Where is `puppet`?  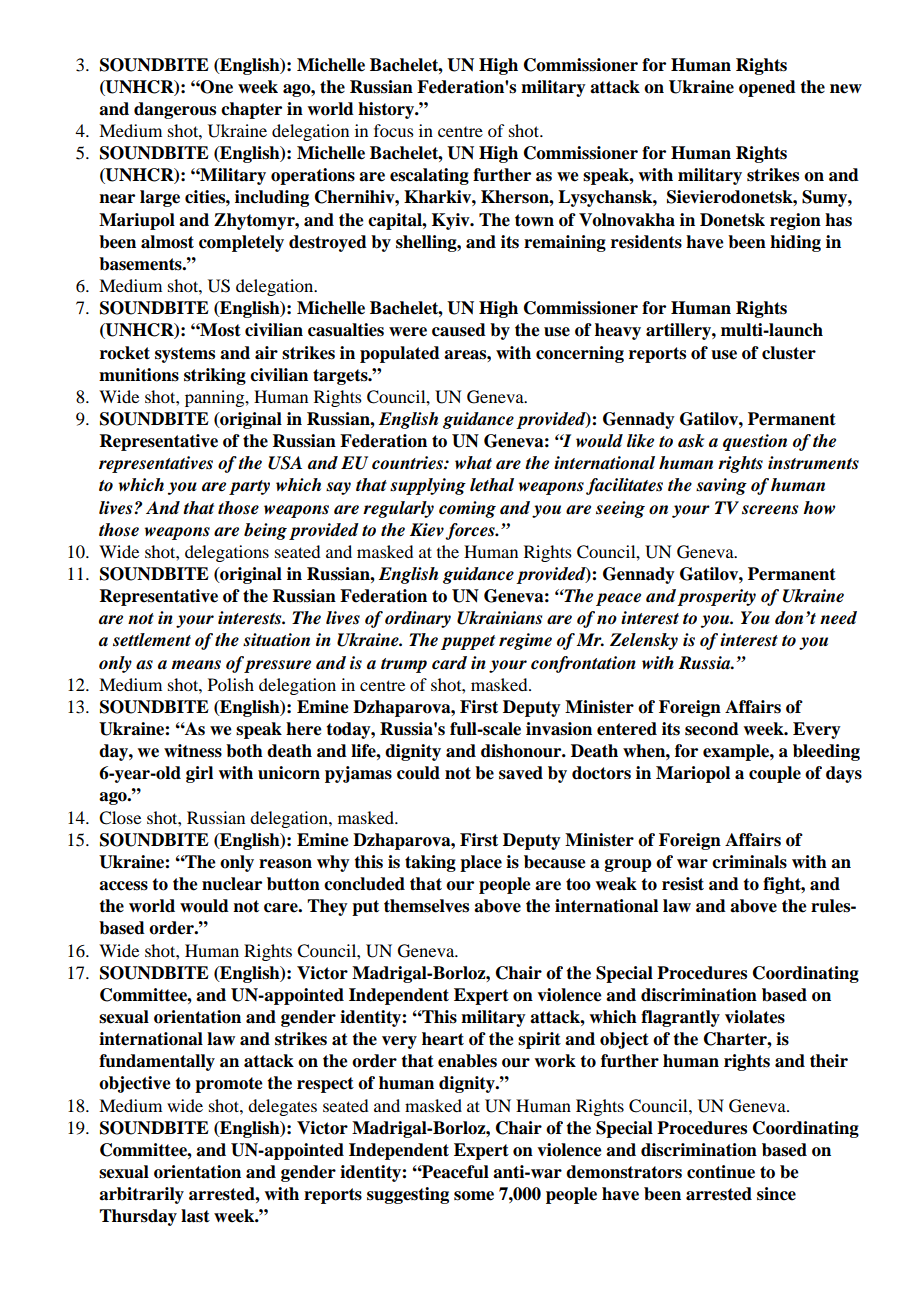
puppet is located at coordinates (468, 642).
